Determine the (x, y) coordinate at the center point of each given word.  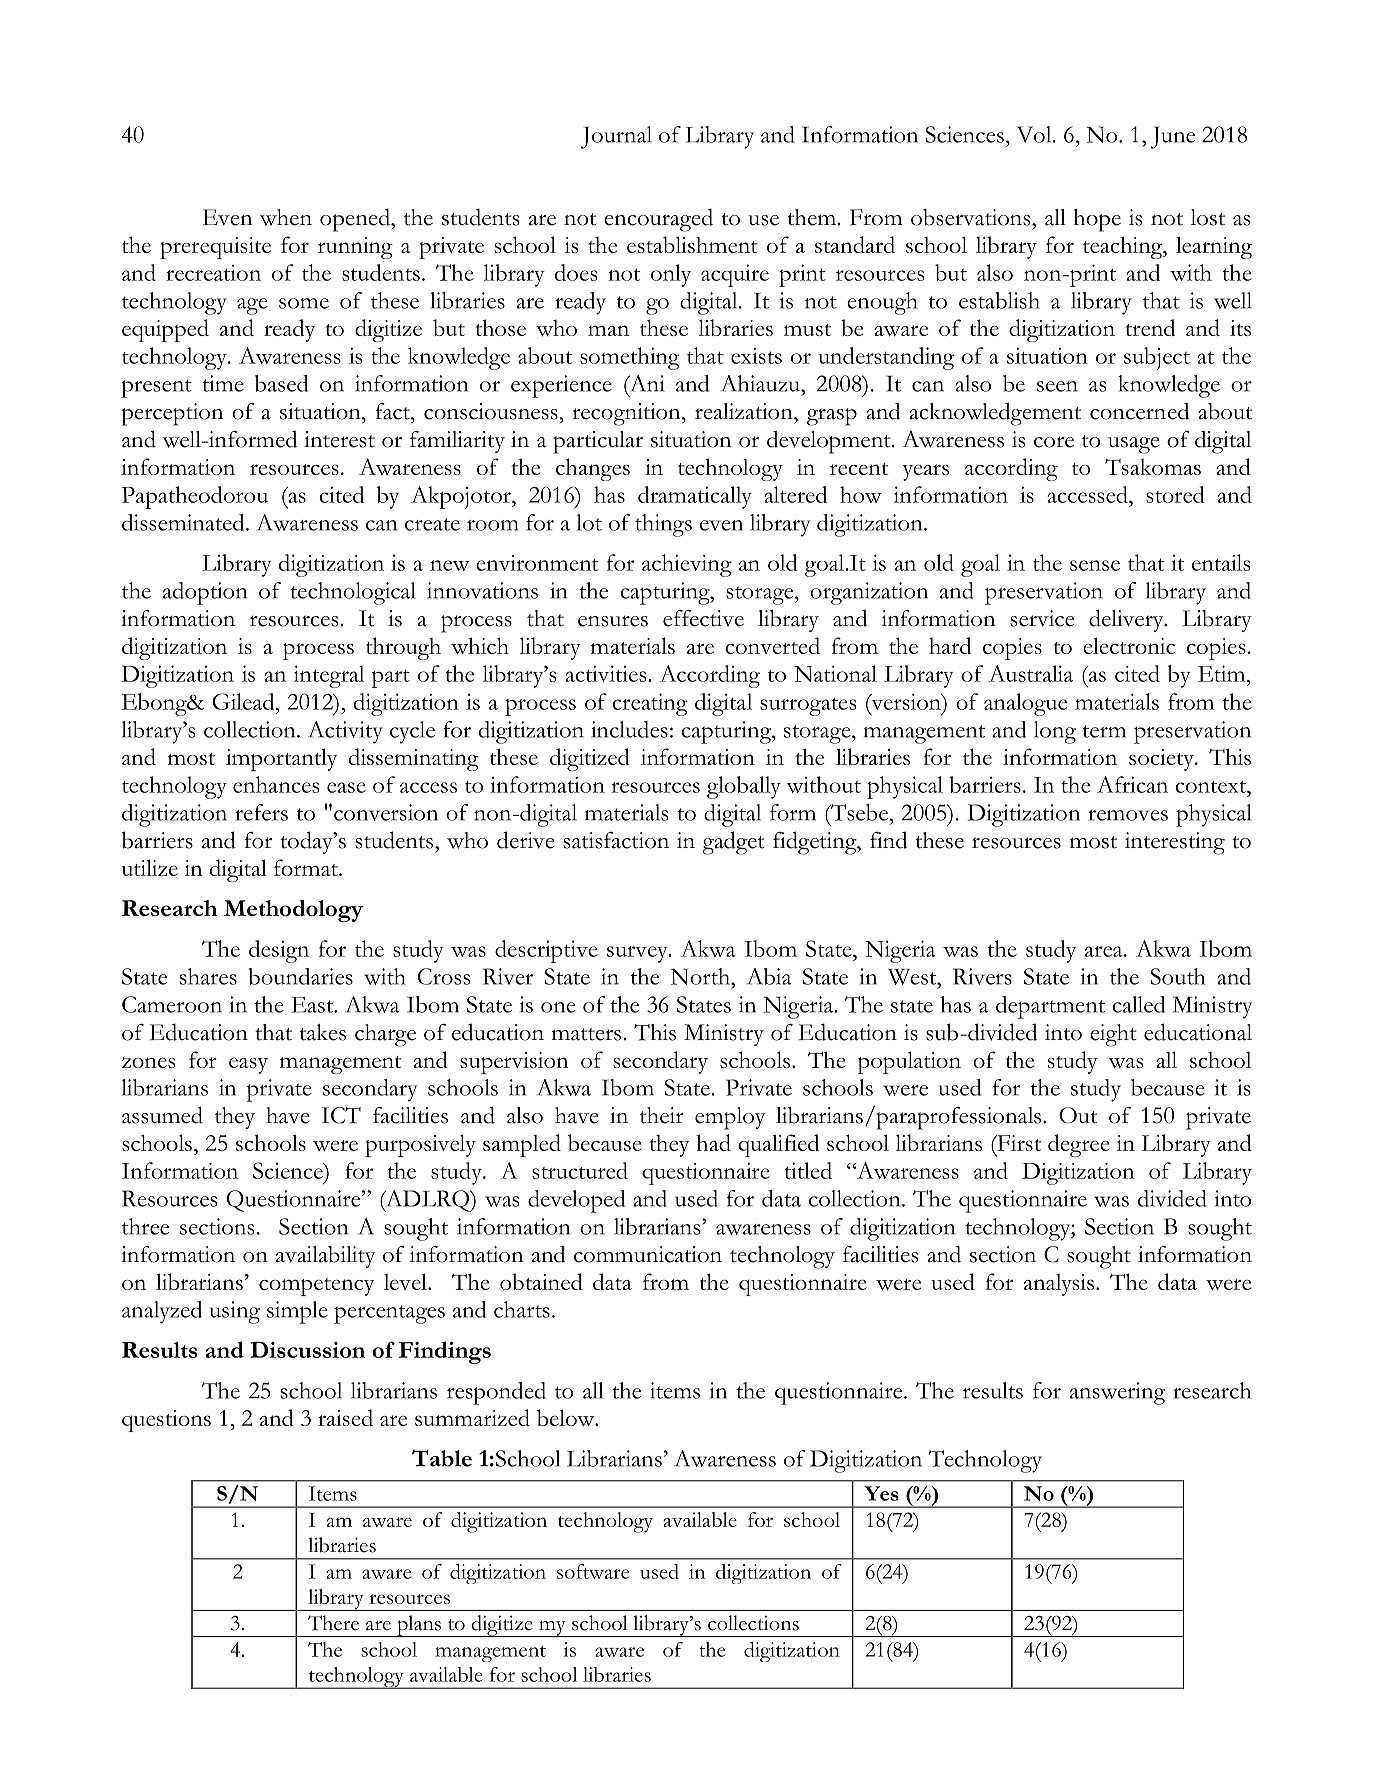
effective (703, 618)
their (662, 1115)
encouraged (658, 220)
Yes (881, 1493)
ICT (341, 1115)
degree (1079, 1145)
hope (1097, 220)
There (333, 1623)
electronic (1129, 645)
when (286, 217)
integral (329, 676)
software (593, 1571)
